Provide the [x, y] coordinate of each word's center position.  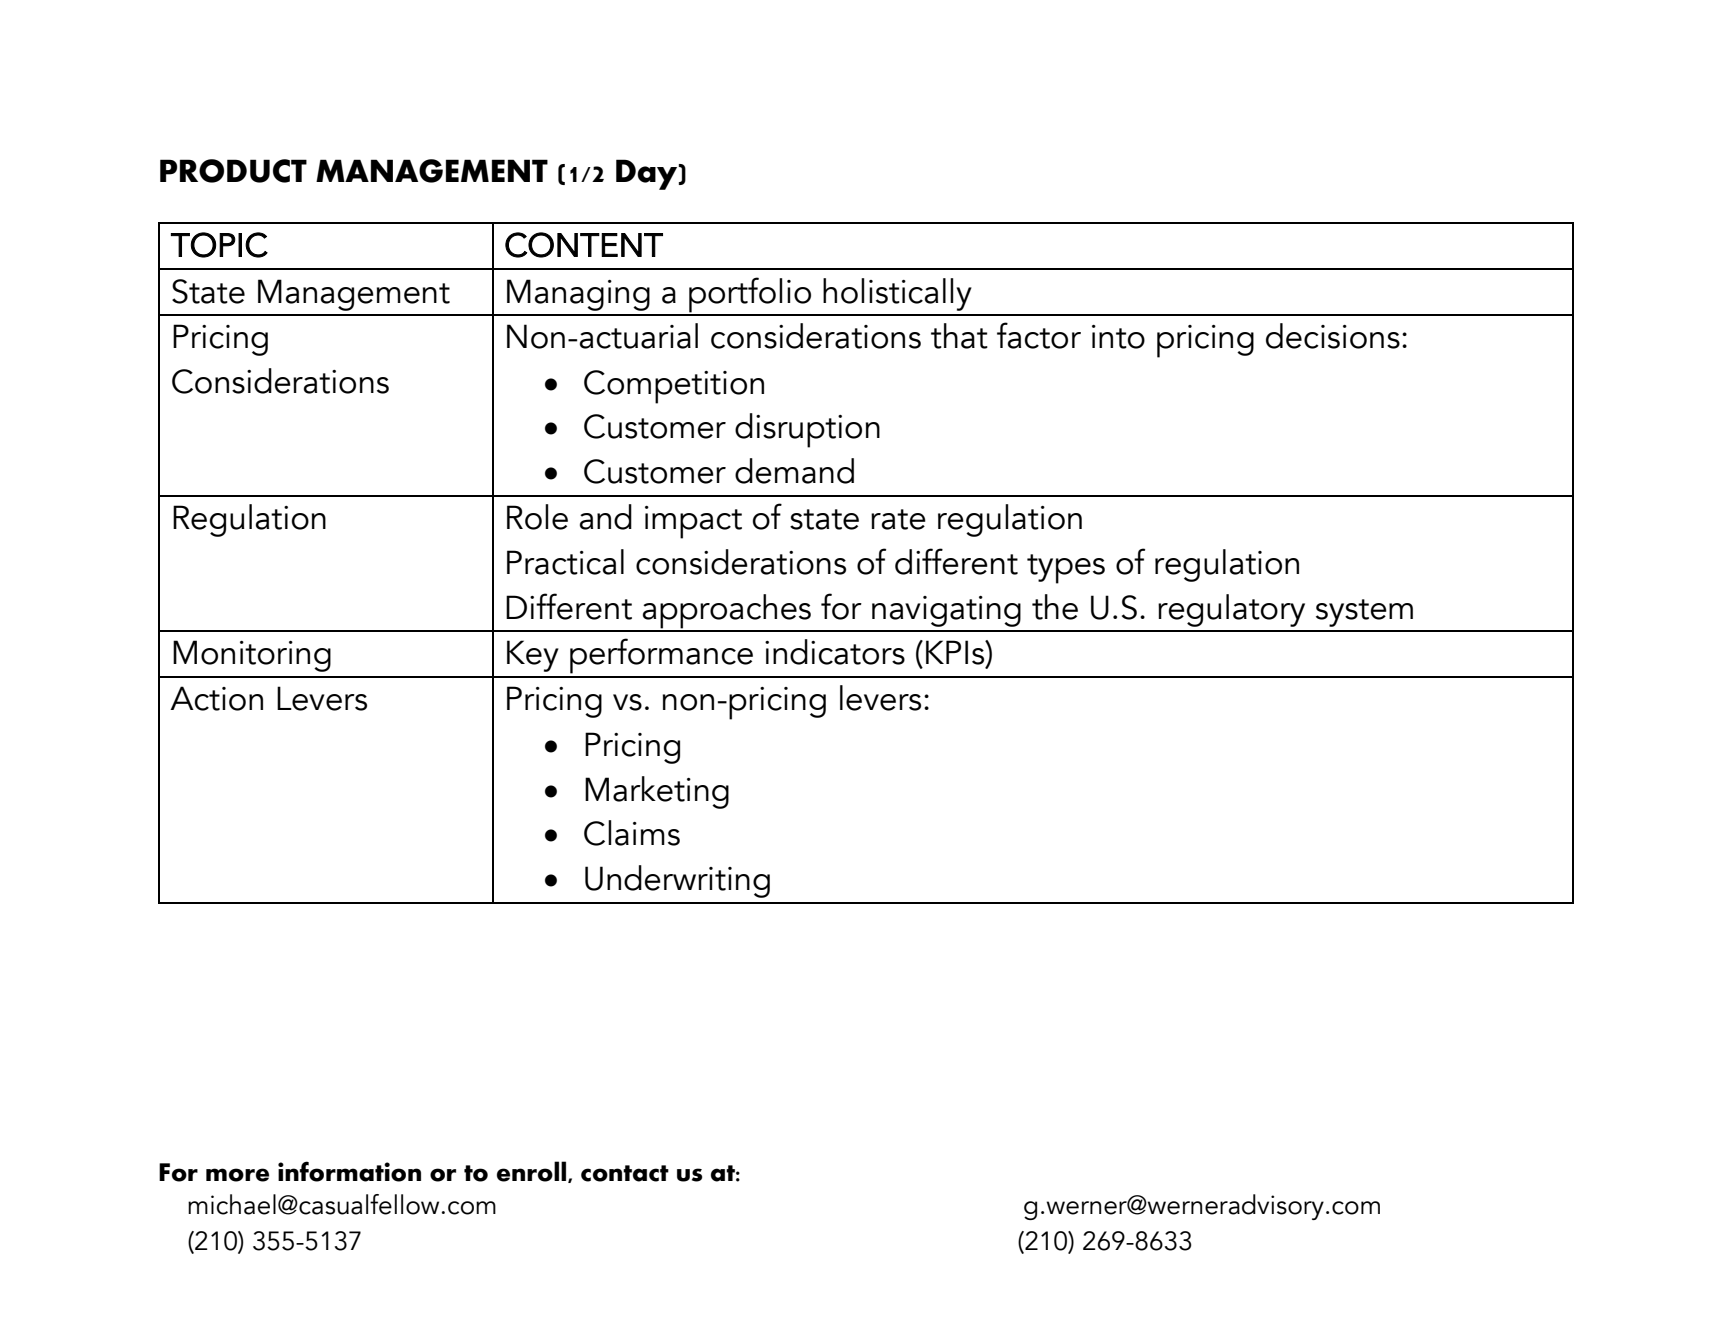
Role [537, 517]
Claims [632, 833]
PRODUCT [233, 171]
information [349, 1171]
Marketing [657, 792]
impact [693, 522]
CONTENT [584, 245]
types [1066, 569]
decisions [1333, 336]
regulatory [1231, 610]
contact [625, 1173]
